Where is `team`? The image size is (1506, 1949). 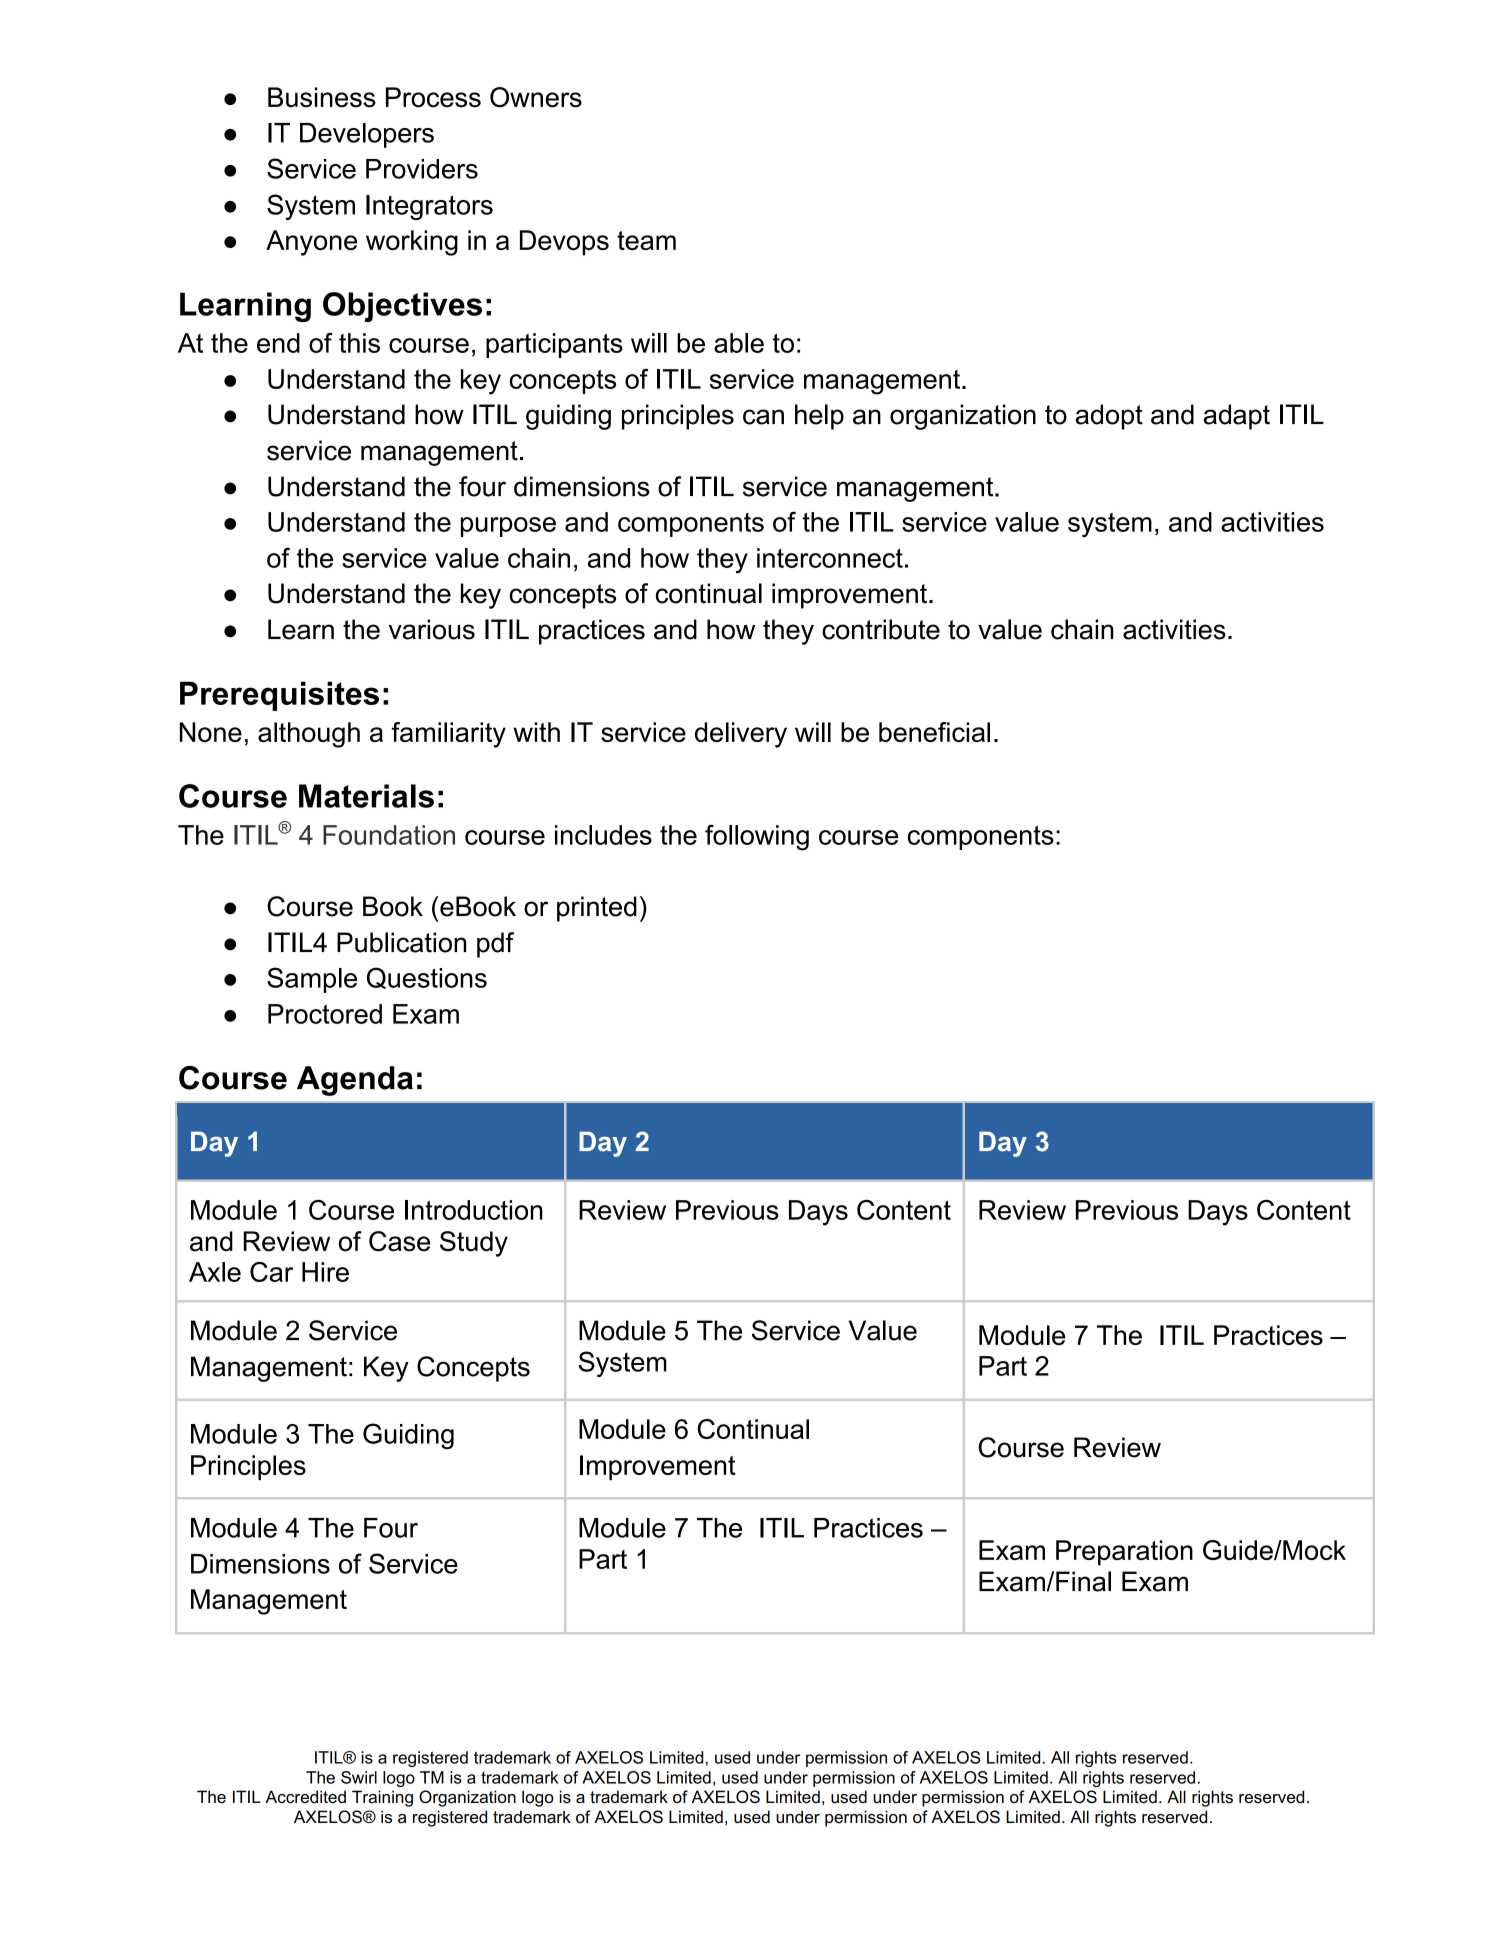
team is located at coordinates (646, 240).
